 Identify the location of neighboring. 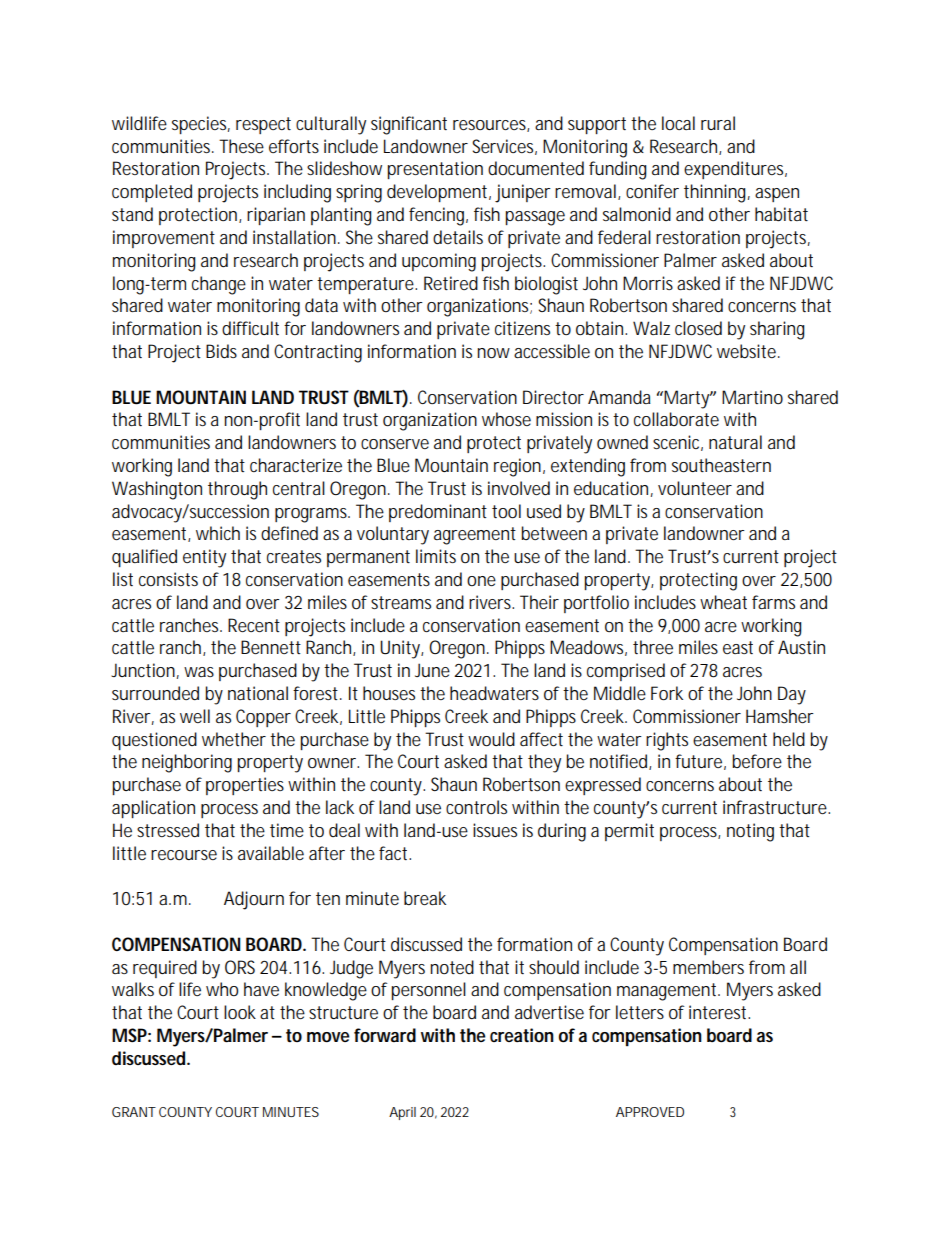
(187, 763).
